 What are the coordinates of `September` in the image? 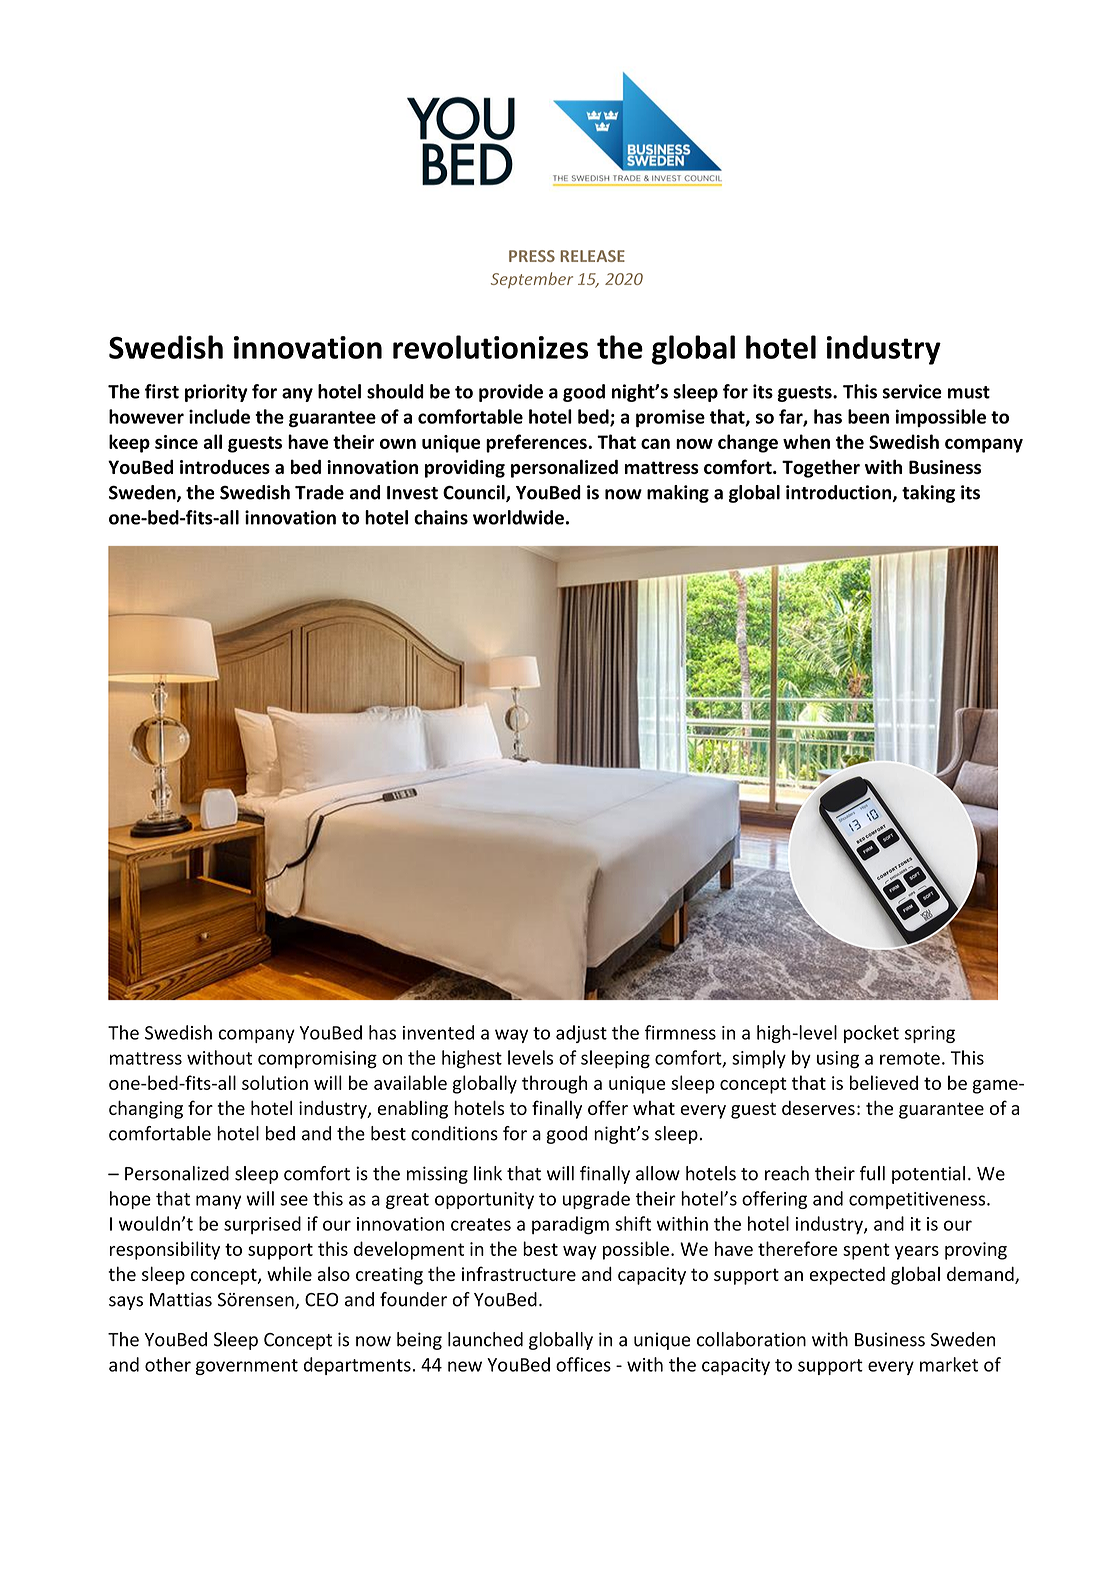 It's located at (532, 280).
